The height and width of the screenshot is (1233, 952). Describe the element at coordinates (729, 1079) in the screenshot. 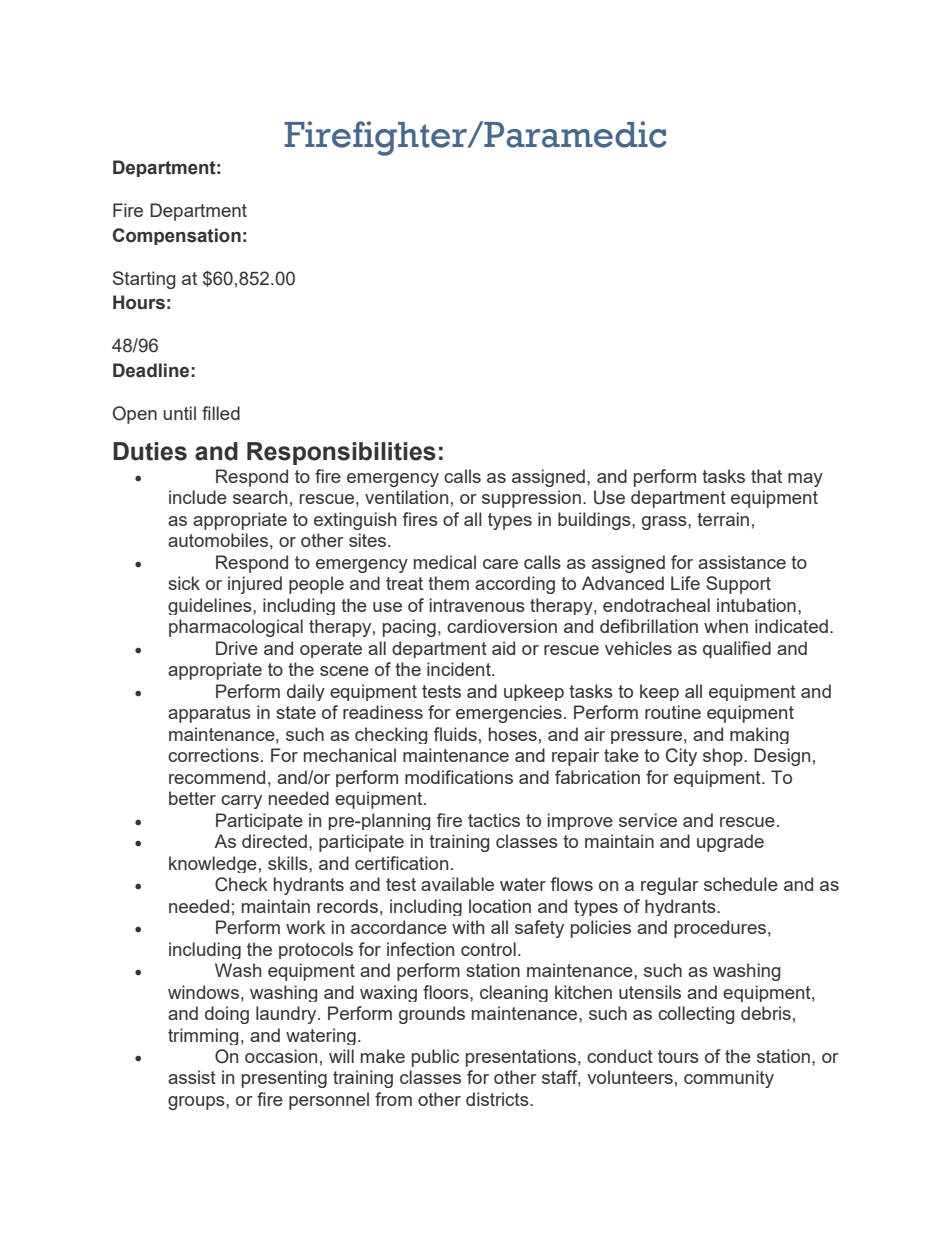

I see `community` at that location.
